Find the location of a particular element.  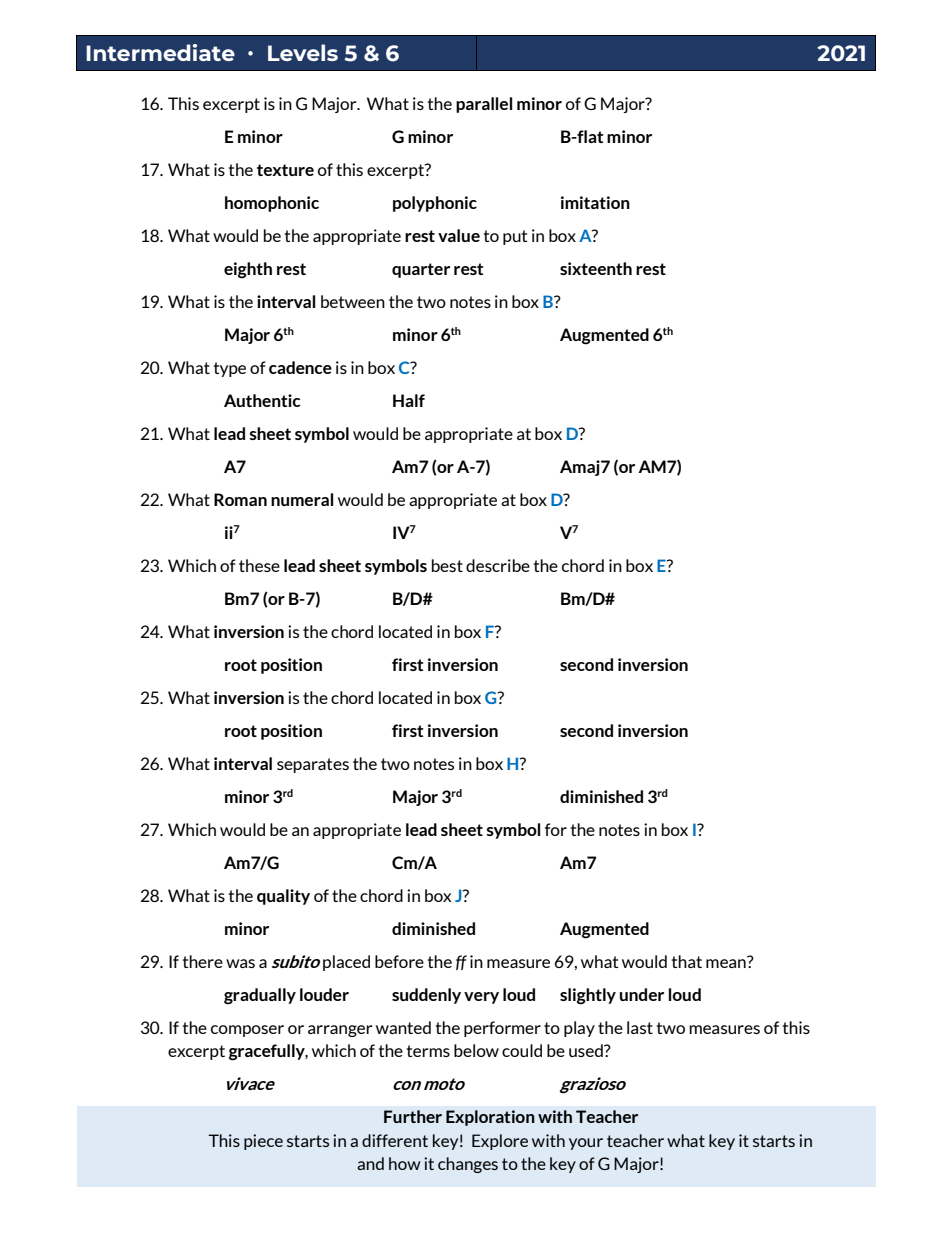

parallel is located at coordinates (484, 105).
